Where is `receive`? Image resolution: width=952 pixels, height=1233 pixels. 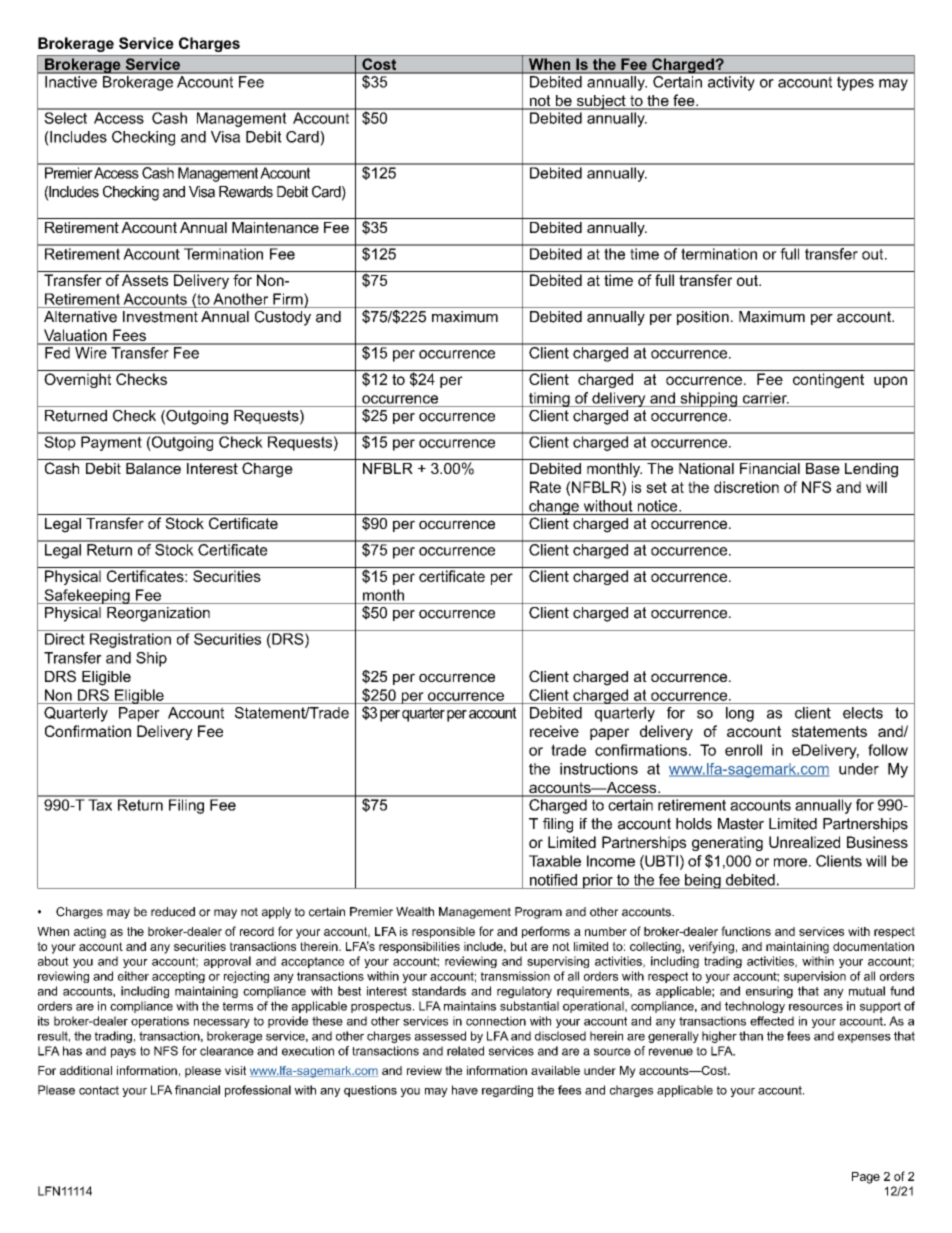 receive is located at coordinates (554, 731).
